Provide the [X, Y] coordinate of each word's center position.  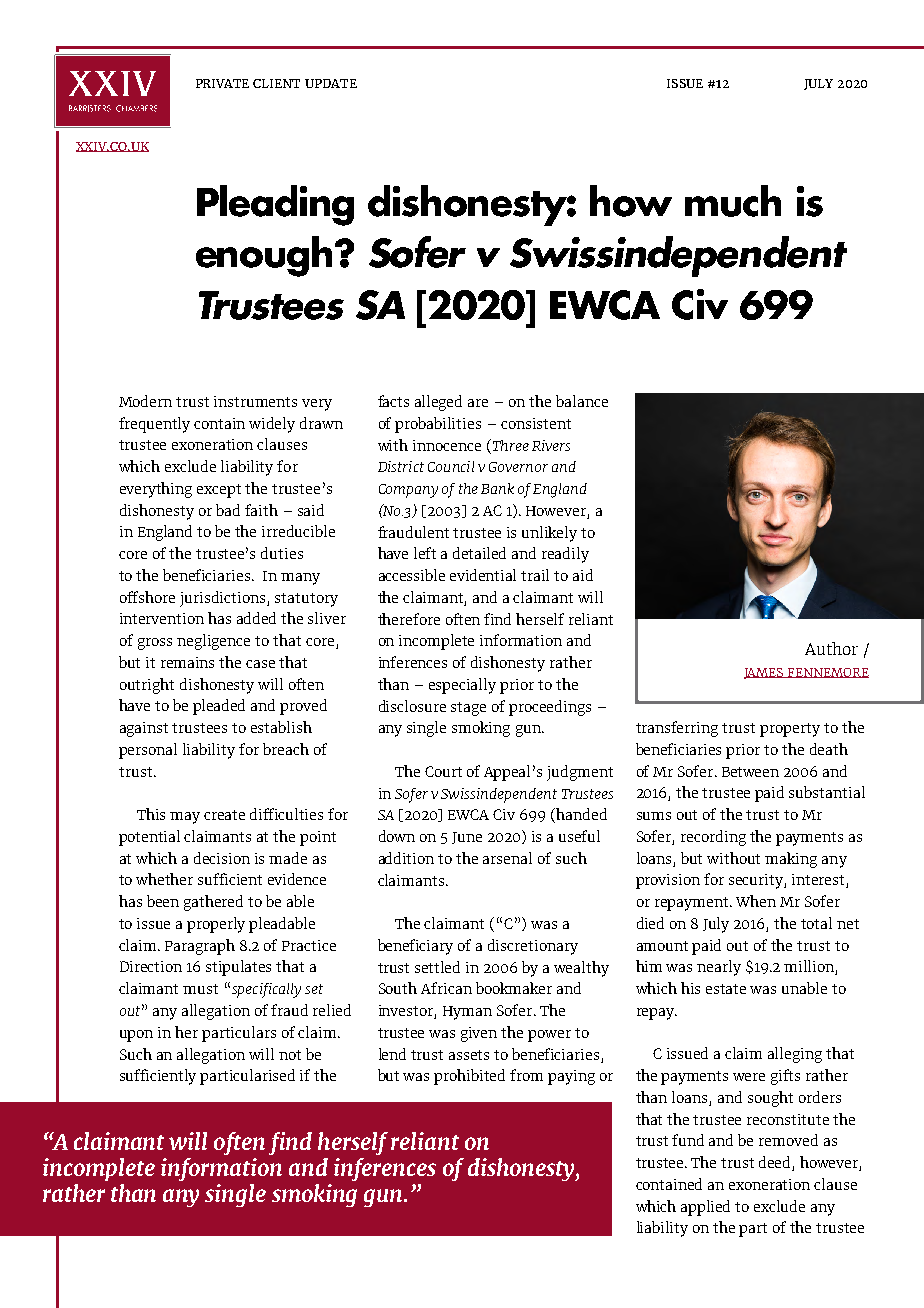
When [756, 901]
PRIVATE [222, 83]
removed [788, 1140]
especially [462, 686]
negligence [213, 642]
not [290, 1055]
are [478, 403]
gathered [213, 903]
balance [582, 401]
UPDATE [331, 83]
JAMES [765, 673]
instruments [255, 401]
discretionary [533, 947]
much [733, 201]
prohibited [469, 1077]
